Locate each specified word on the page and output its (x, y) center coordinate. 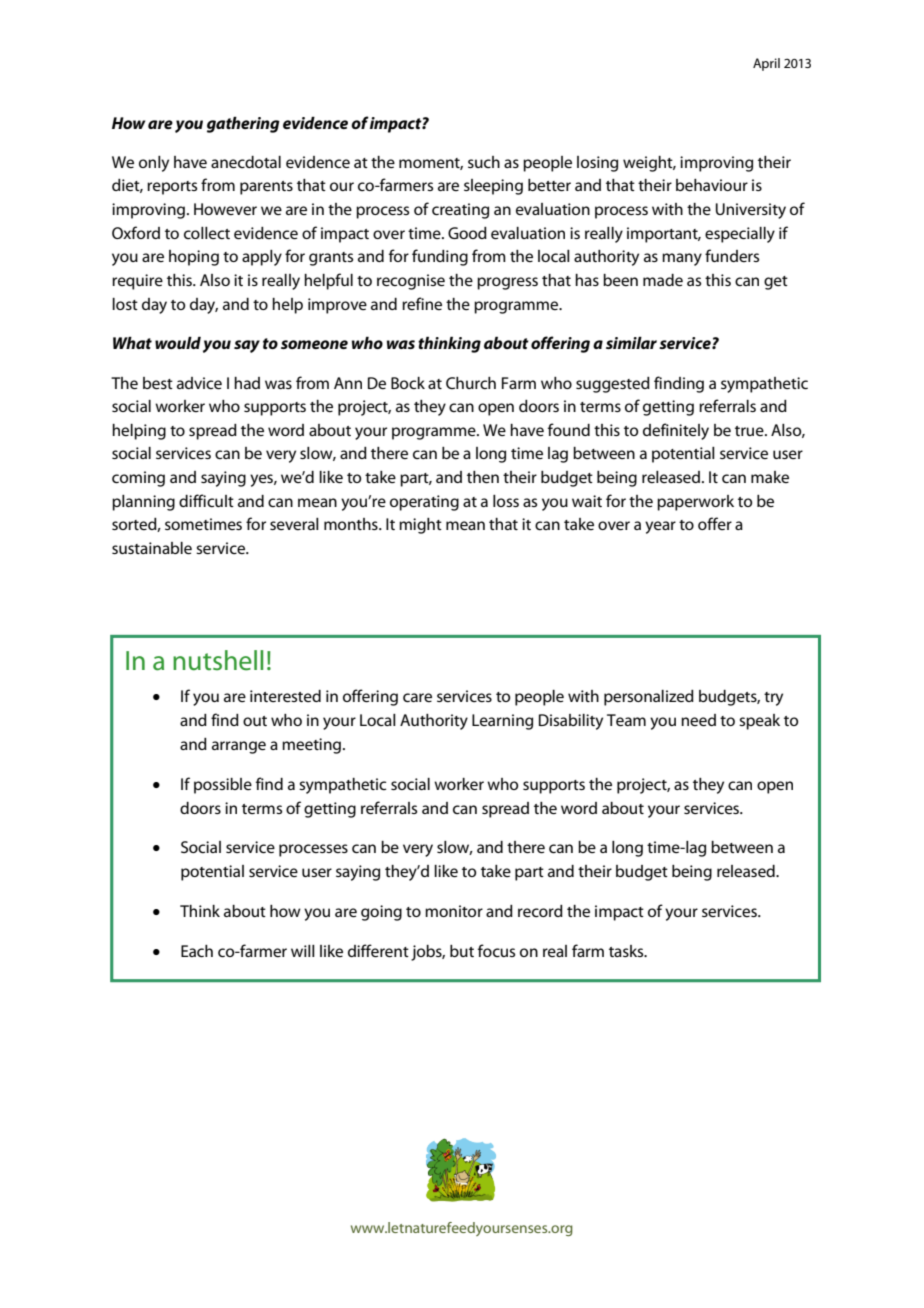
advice (199, 383)
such (484, 162)
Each (197, 951)
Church (471, 383)
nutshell (218, 660)
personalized (649, 698)
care (417, 697)
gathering (243, 125)
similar (631, 342)
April (766, 64)
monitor (454, 911)
